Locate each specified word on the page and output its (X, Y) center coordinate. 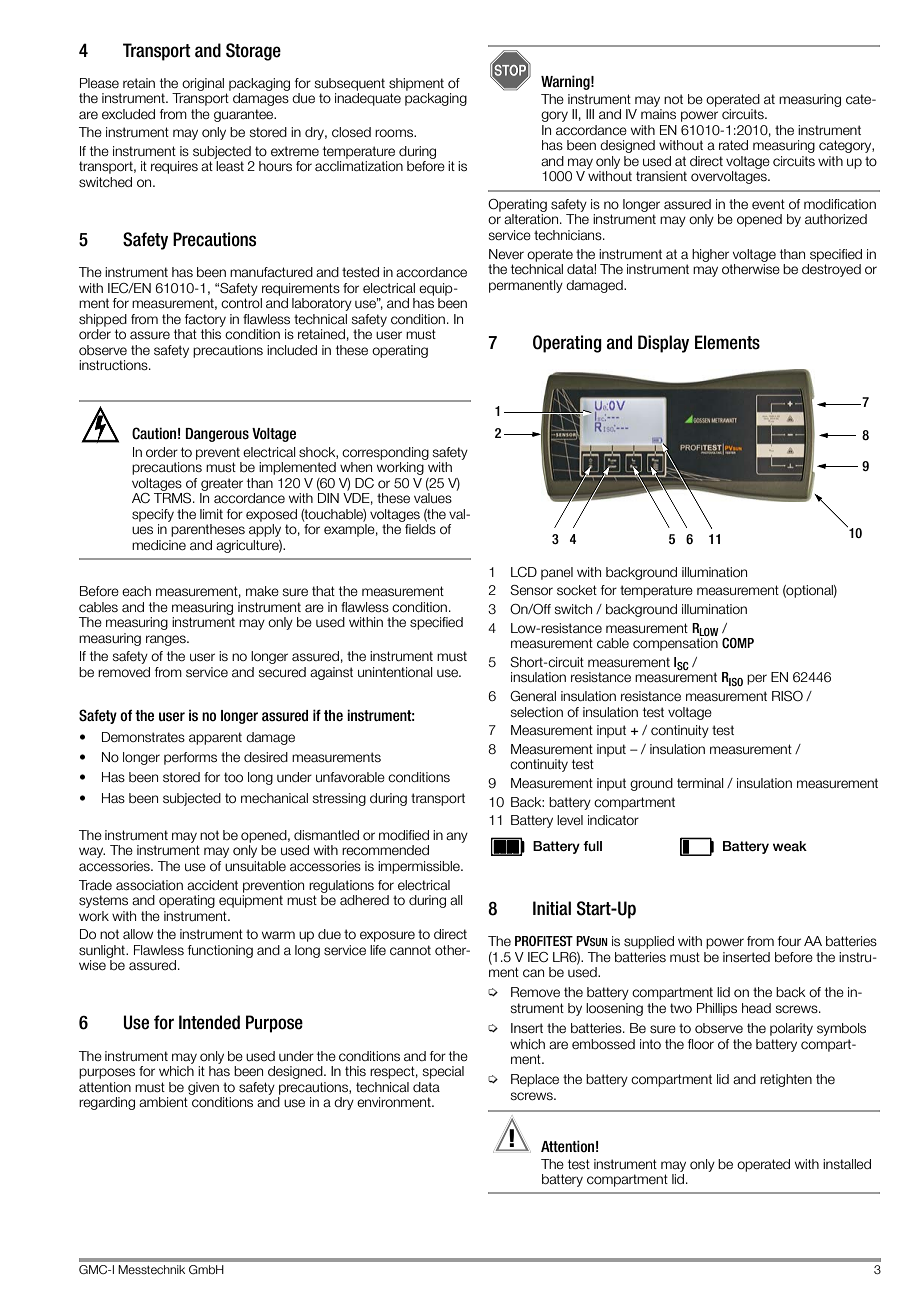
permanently (526, 286)
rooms (395, 133)
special (443, 1072)
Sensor (531, 590)
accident (212, 885)
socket (577, 590)
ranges (167, 640)
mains (658, 114)
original (203, 84)
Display (663, 344)
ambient (163, 1102)
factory (205, 320)
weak (790, 846)
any (457, 837)
